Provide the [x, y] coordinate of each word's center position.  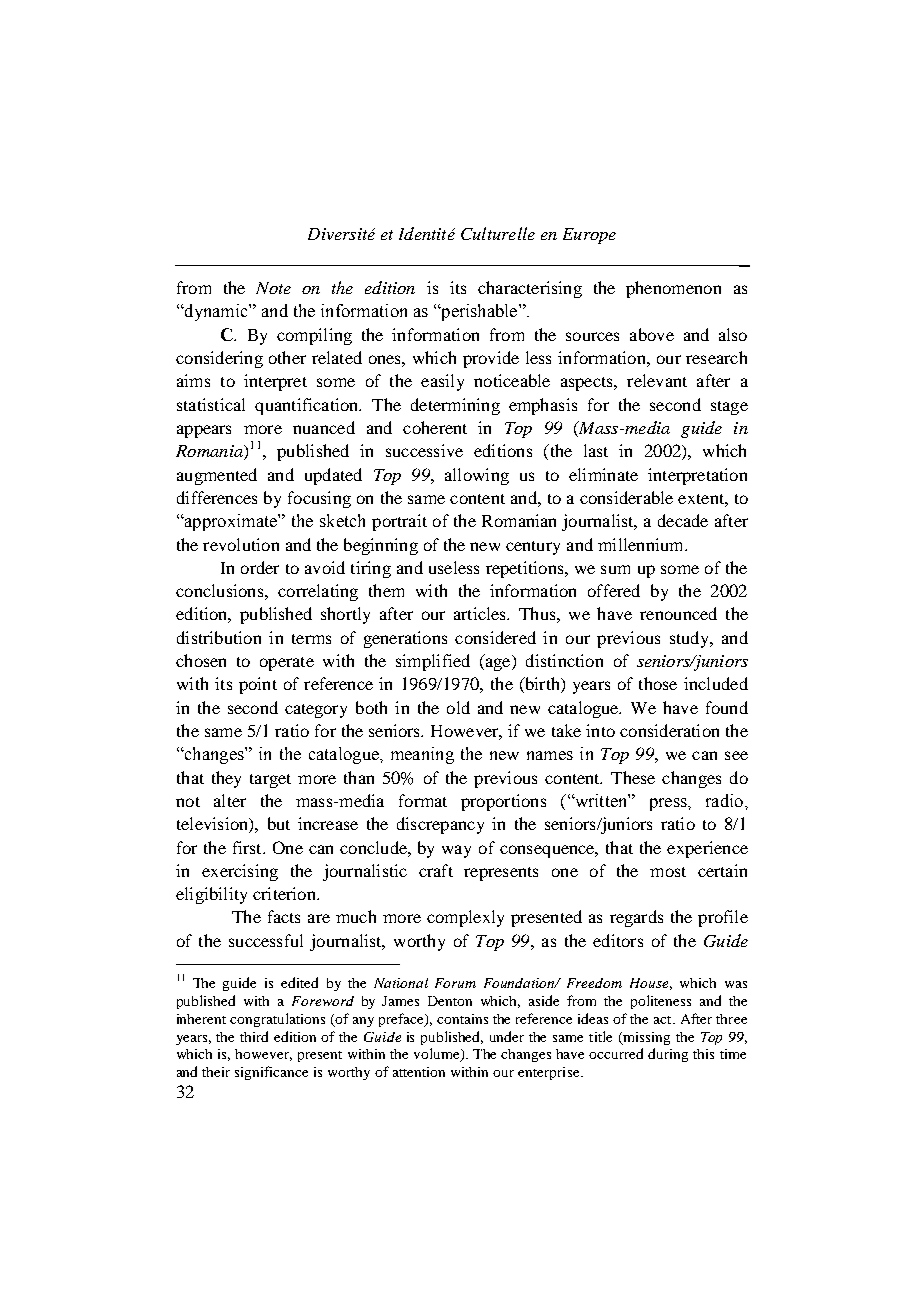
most [668, 872]
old [458, 707]
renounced [678, 613]
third [254, 1036]
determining [455, 406]
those [658, 683]
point [258, 685]
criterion [285, 893]
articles [481, 613]
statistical [211, 404]
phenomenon [673, 289]
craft [436, 870]
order [260, 567]
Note [273, 288]
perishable [479, 312]
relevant [657, 380]
